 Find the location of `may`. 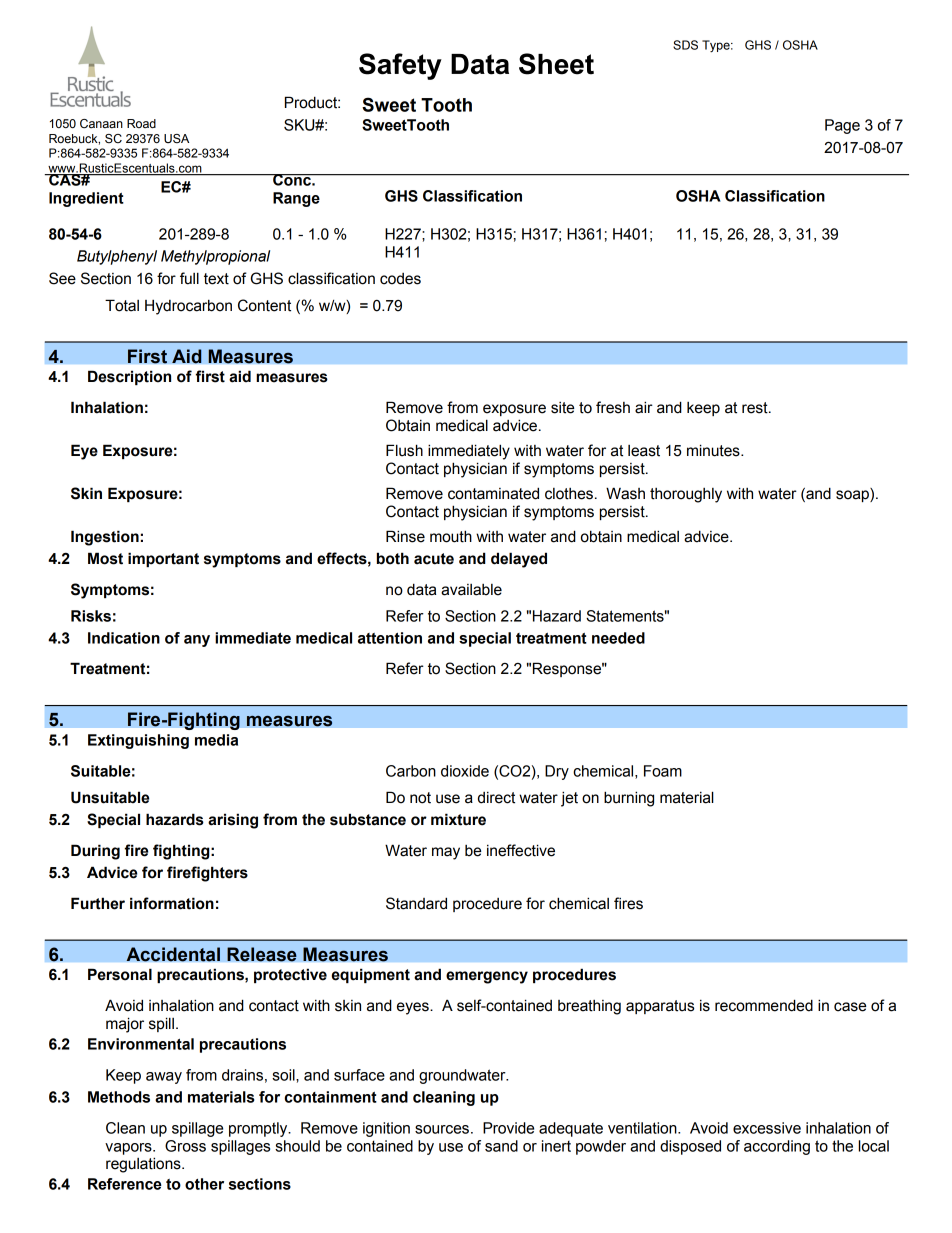

may is located at coordinates (446, 853).
